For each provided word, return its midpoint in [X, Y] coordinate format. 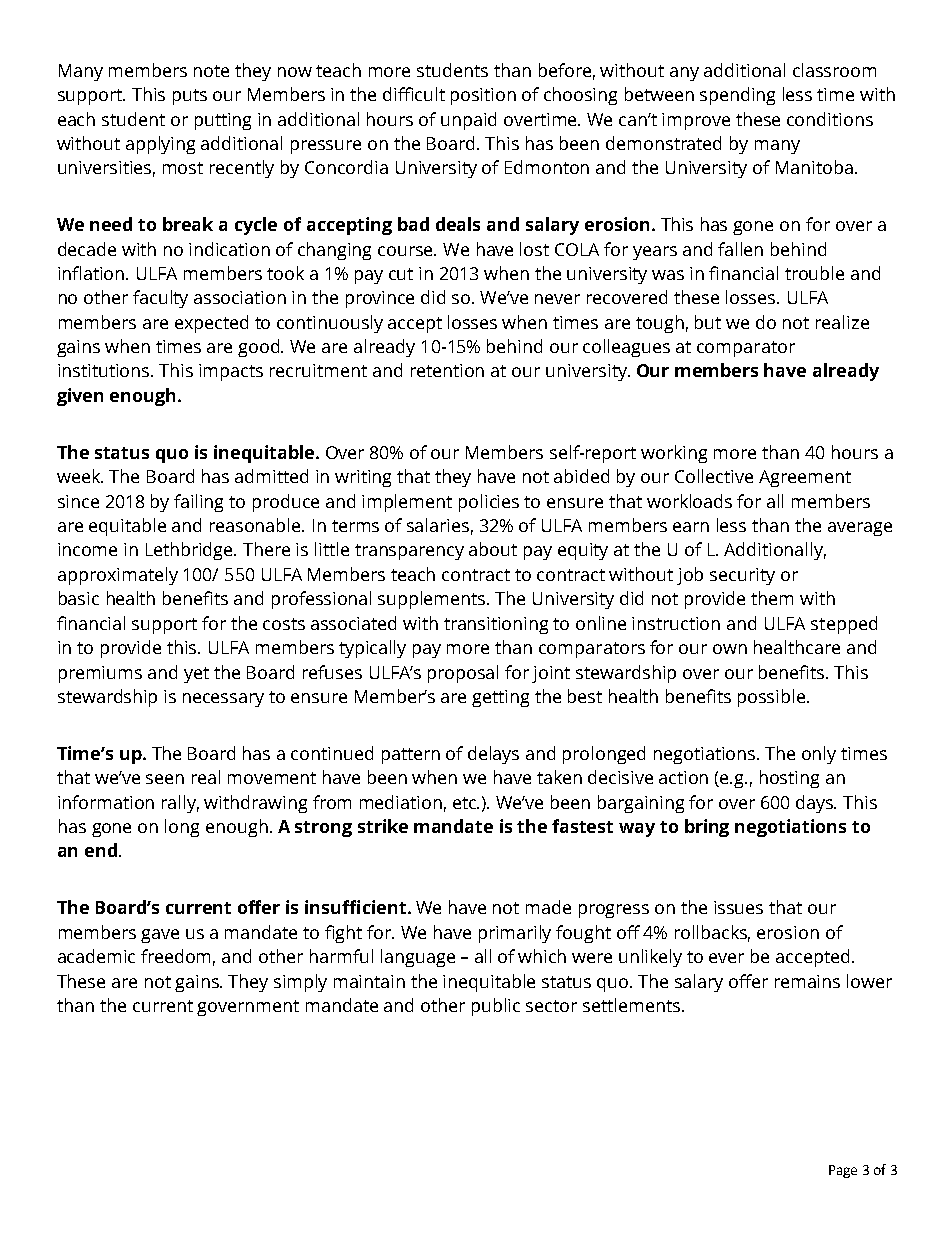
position [483, 96]
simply [300, 983]
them [772, 598]
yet [196, 675]
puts [190, 97]
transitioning [496, 625]
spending [737, 96]
